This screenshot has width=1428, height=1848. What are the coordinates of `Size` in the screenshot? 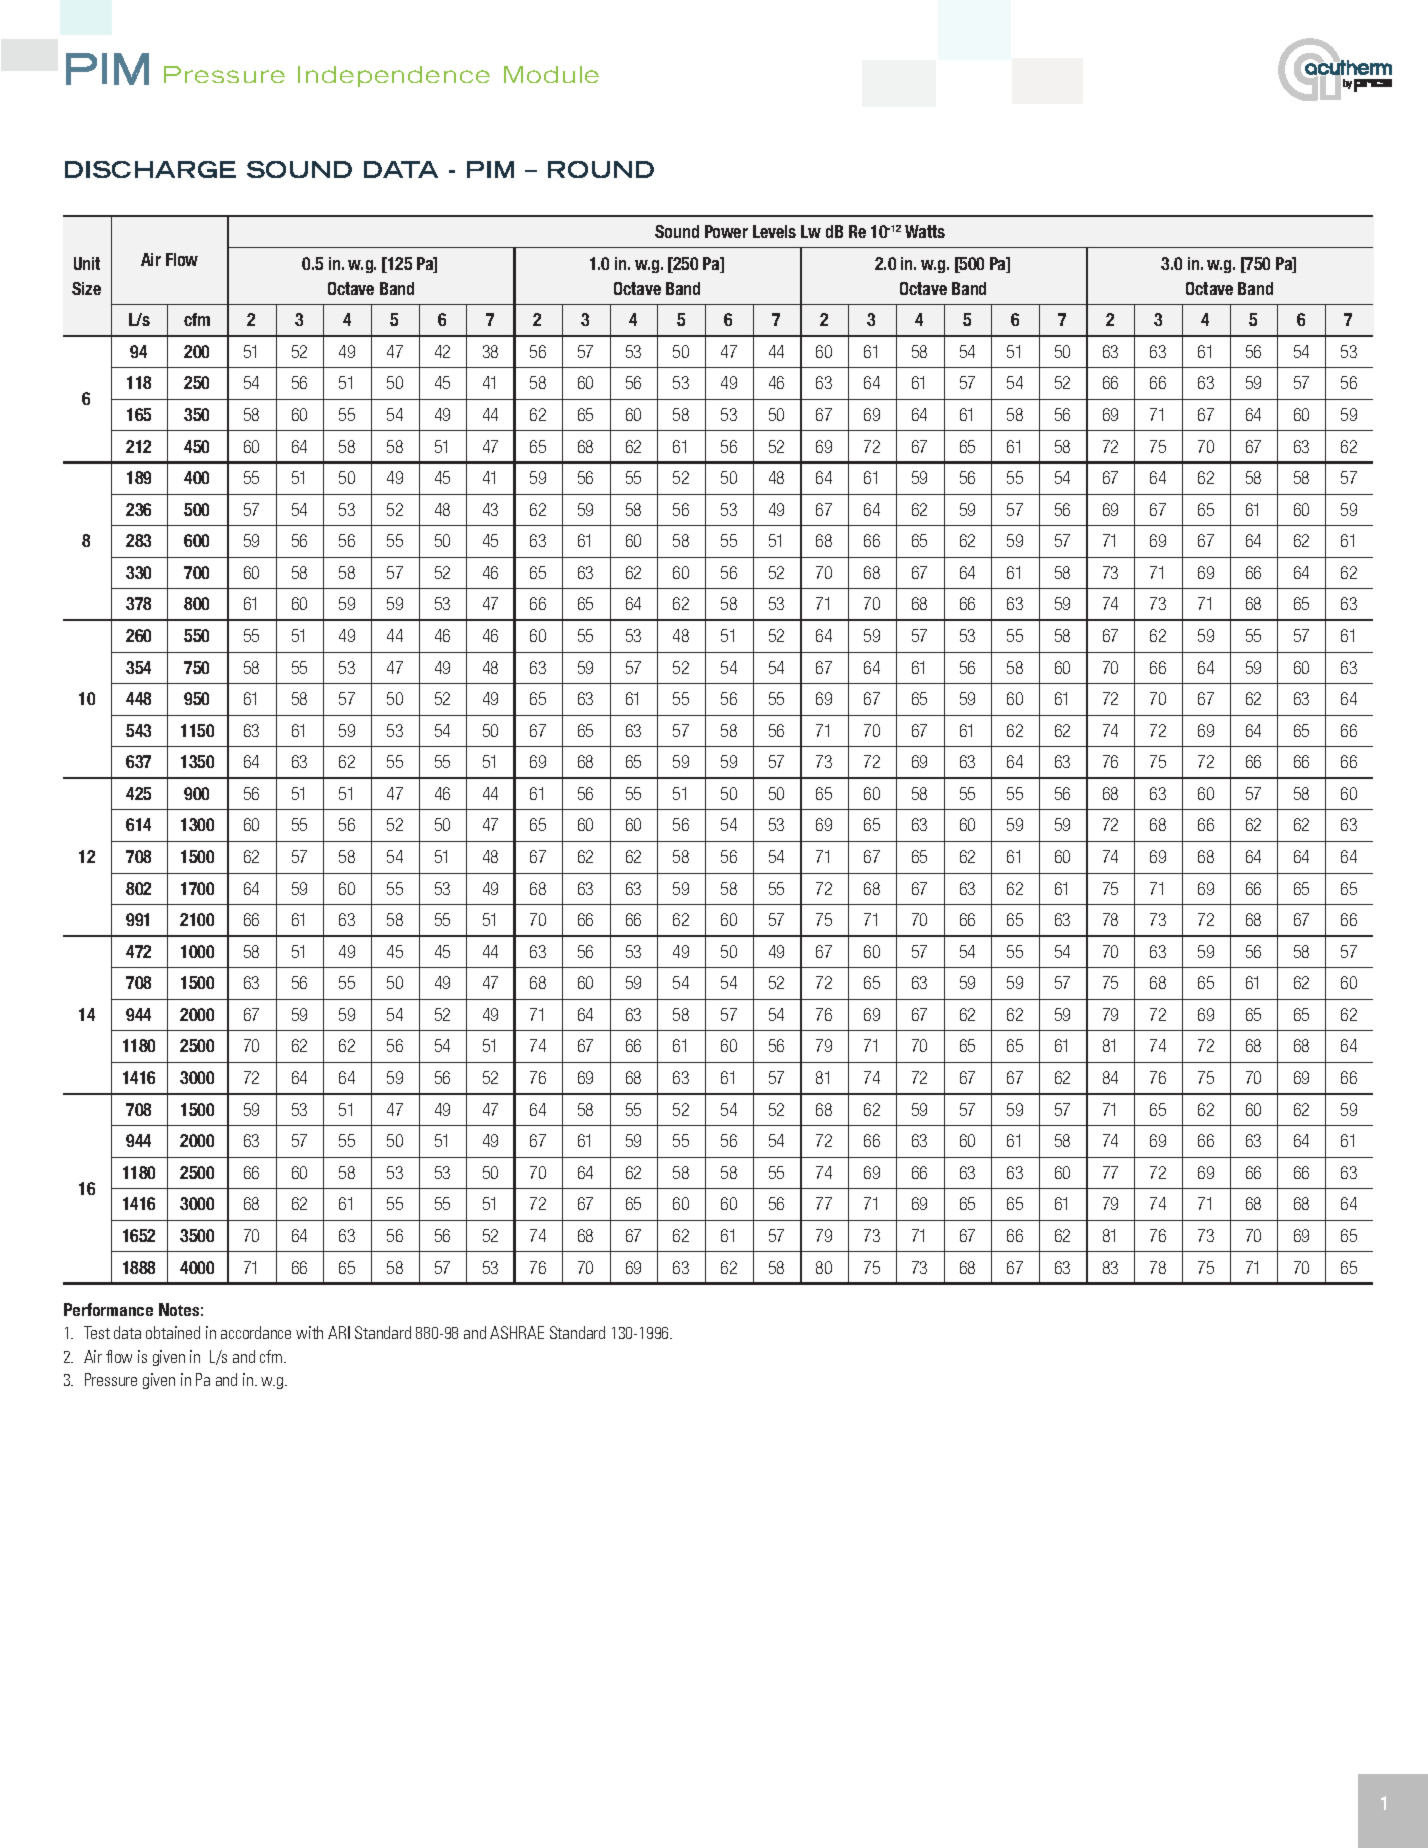 It's located at (86, 288).
